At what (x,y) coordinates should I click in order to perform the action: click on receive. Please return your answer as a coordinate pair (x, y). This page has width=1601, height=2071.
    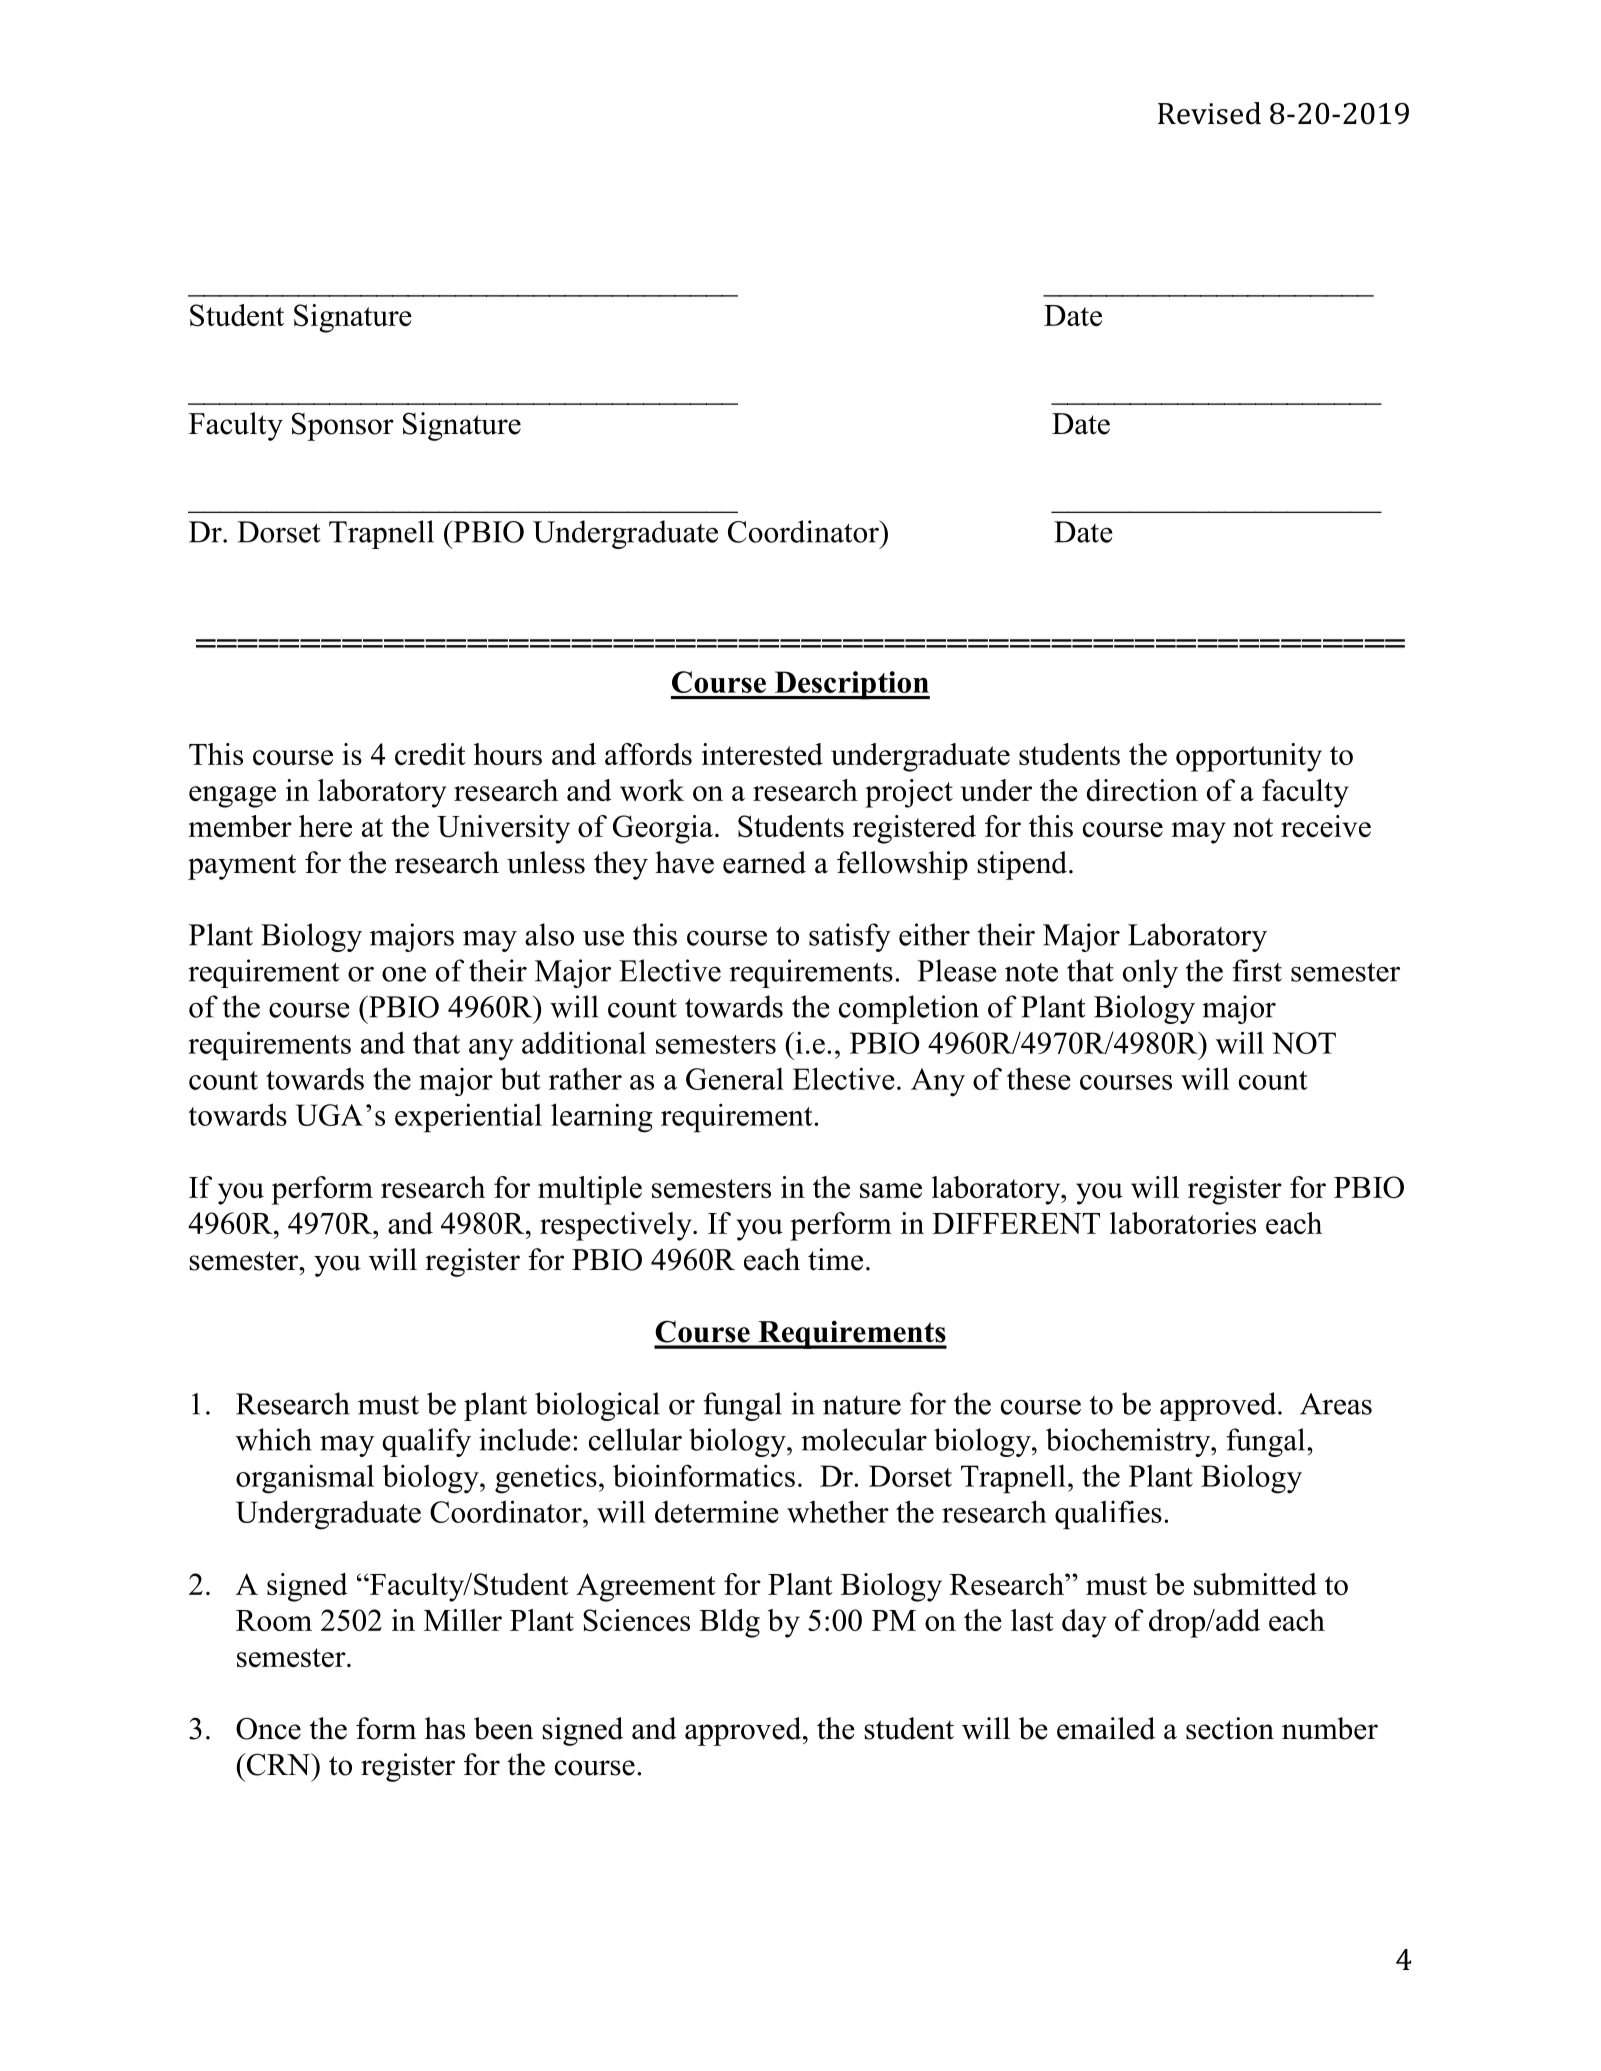
    Looking at the image, I should click on (1326, 826).
